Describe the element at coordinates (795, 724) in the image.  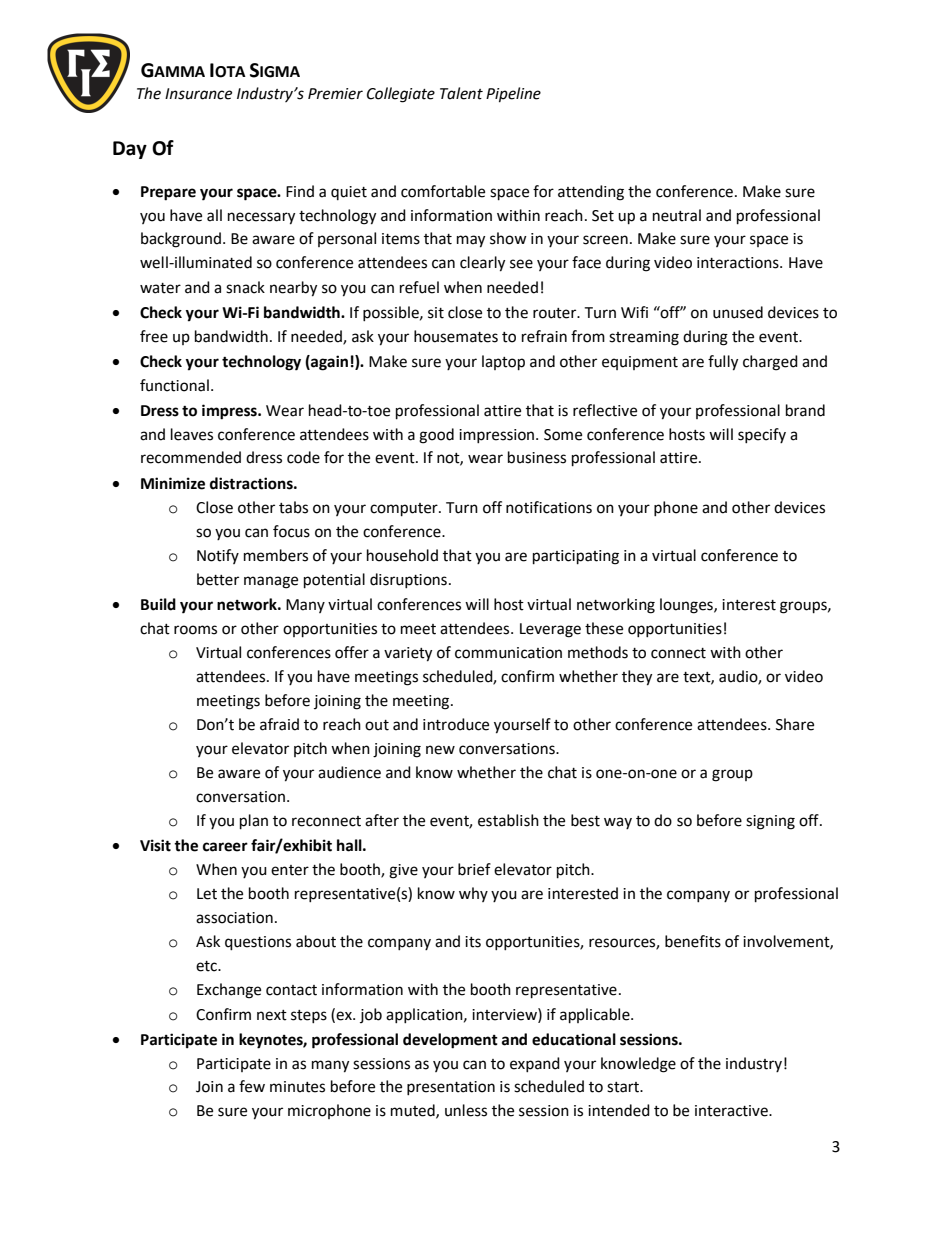
I see `Share` at that location.
